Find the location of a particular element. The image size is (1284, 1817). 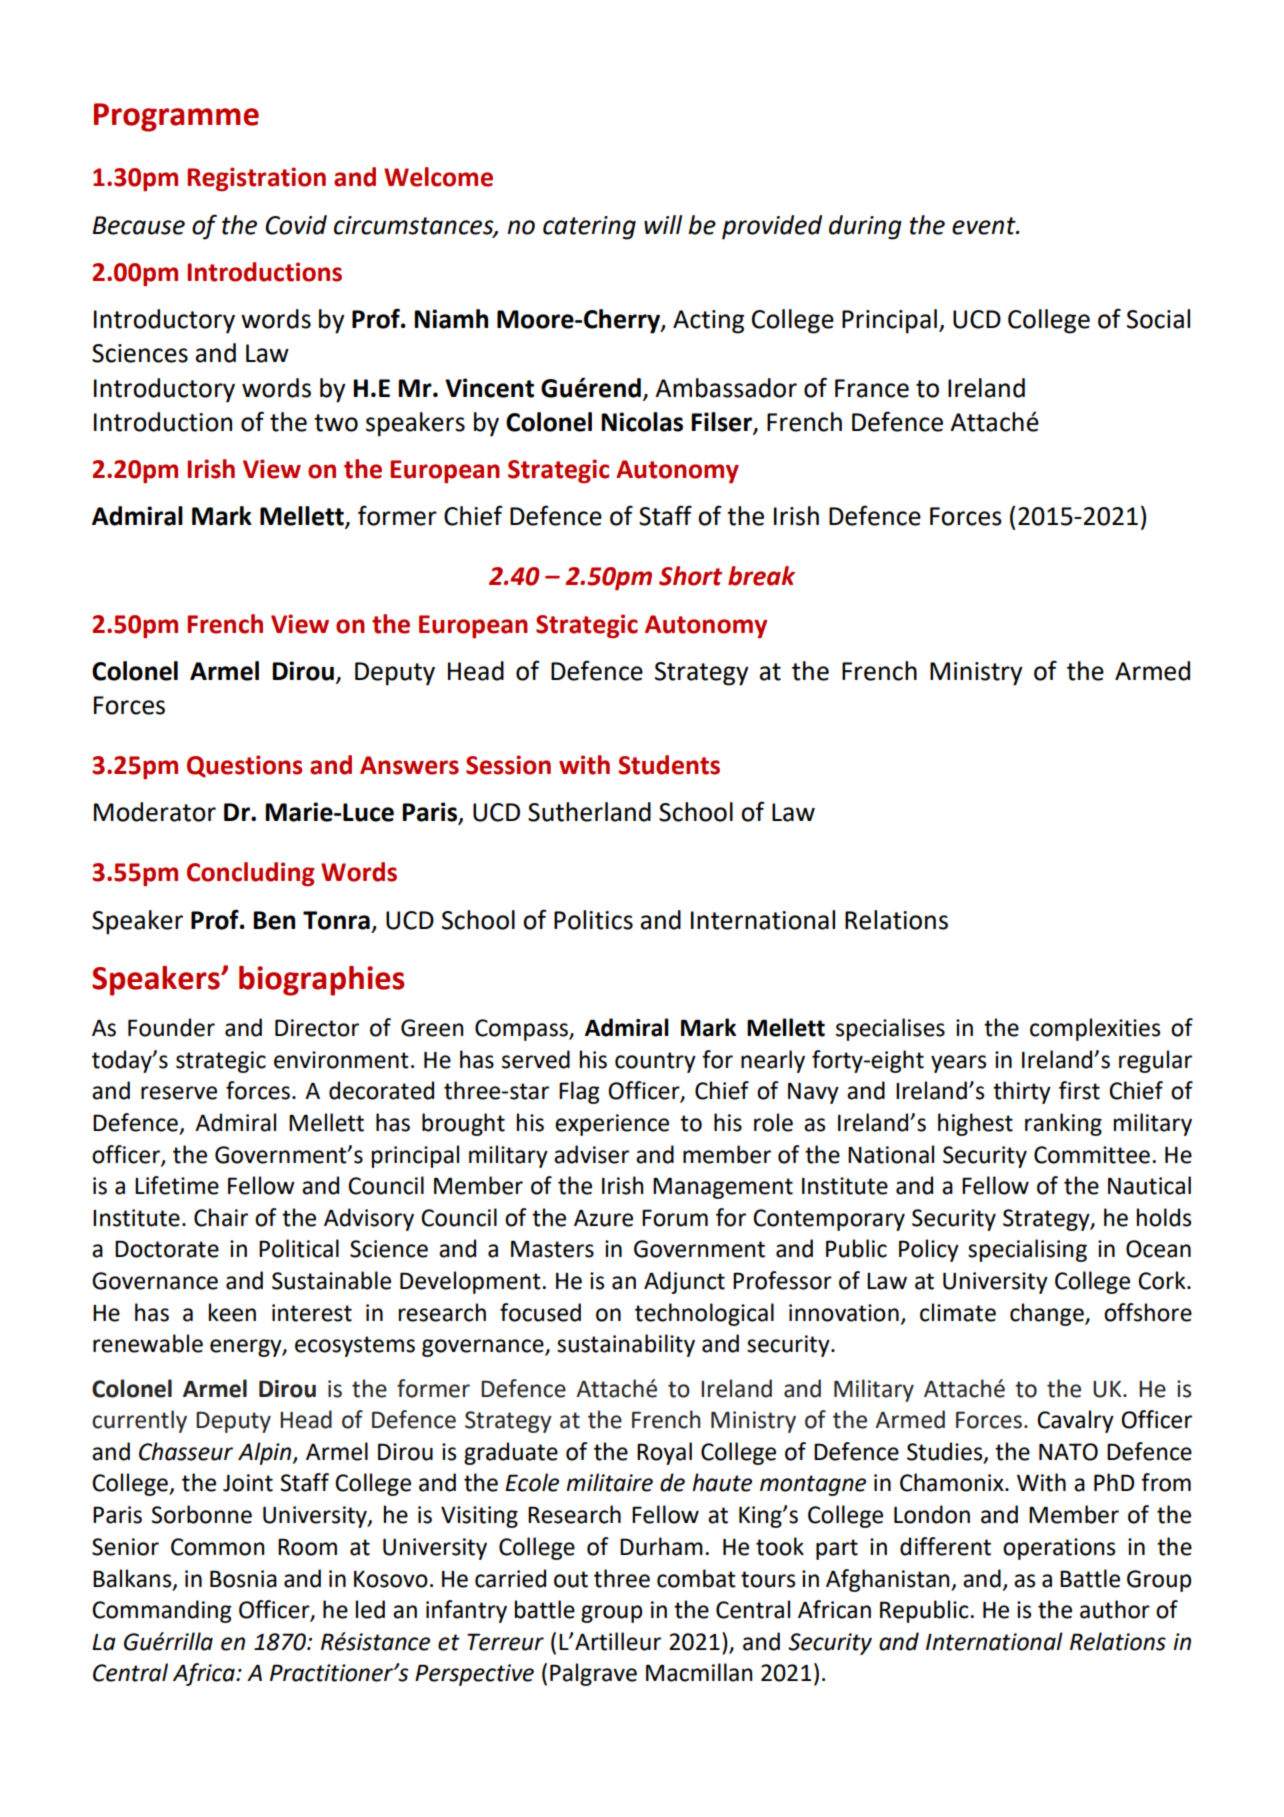

France is located at coordinates (872, 388).
